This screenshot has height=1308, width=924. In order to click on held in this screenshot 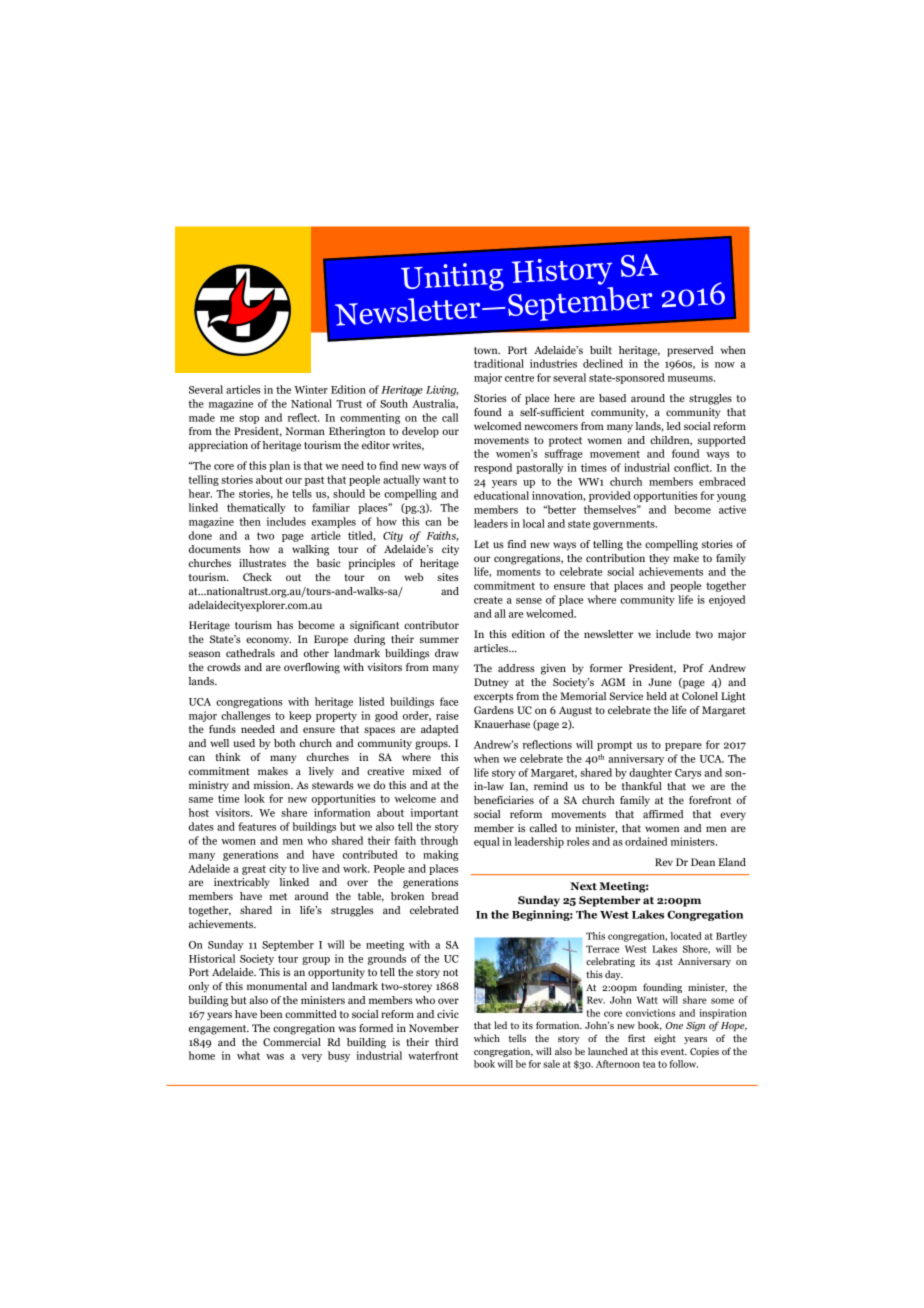, I will do `click(656, 696)`.
